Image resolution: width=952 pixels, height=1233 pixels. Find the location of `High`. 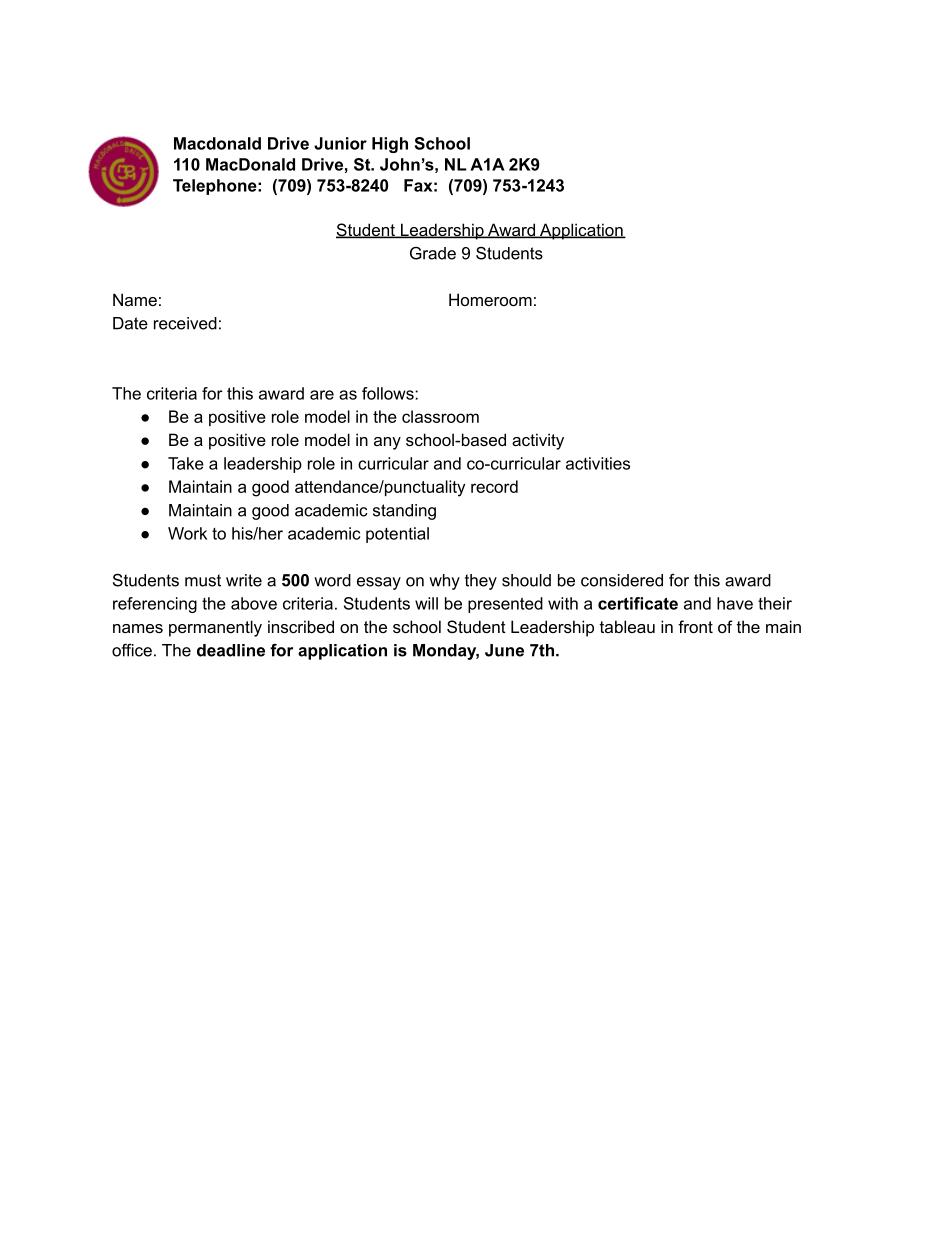

High is located at coordinates (390, 145).
